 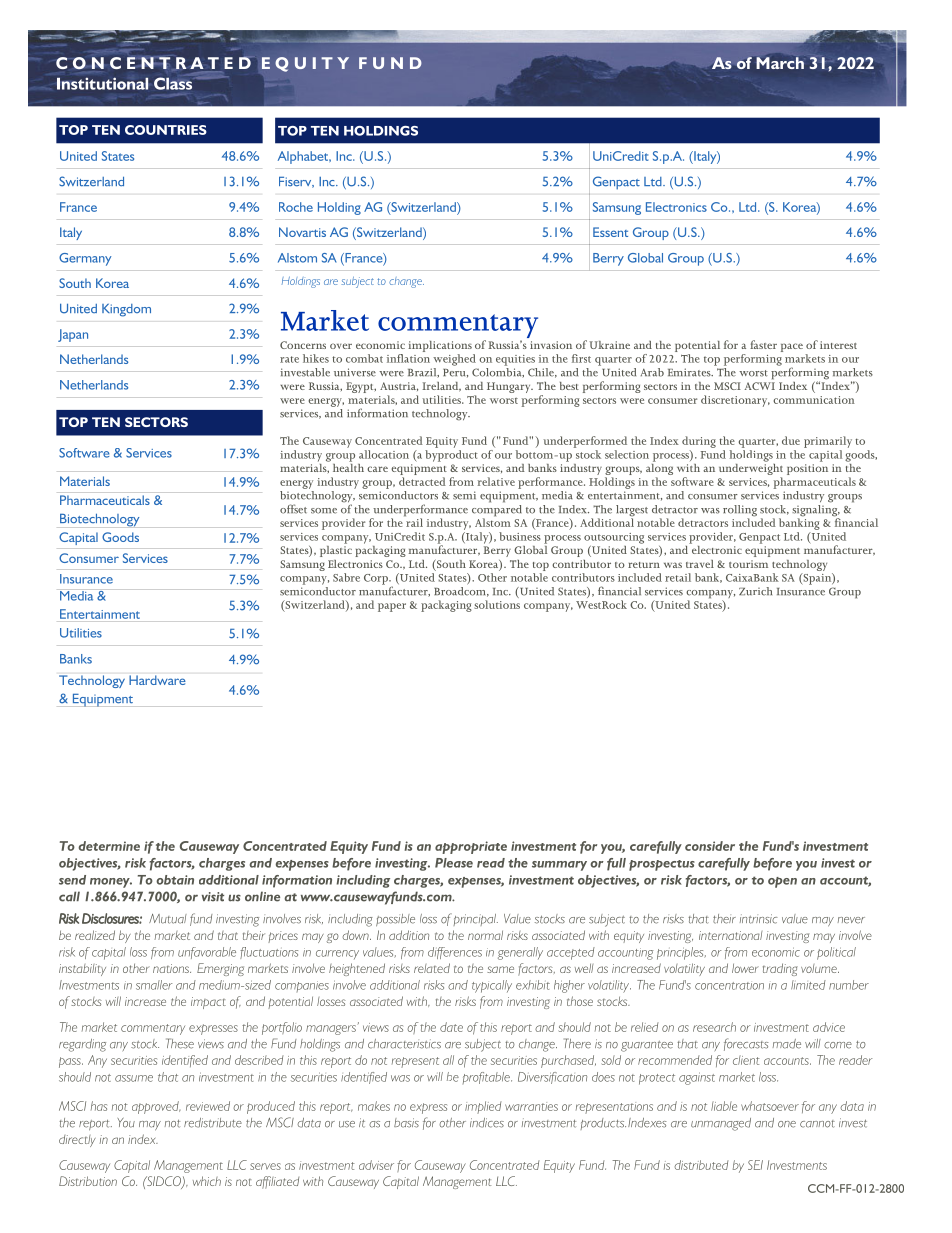 What do you see at coordinates (156, 1107) in the image?
I see `approved` at bounding box center [156, 1107].
